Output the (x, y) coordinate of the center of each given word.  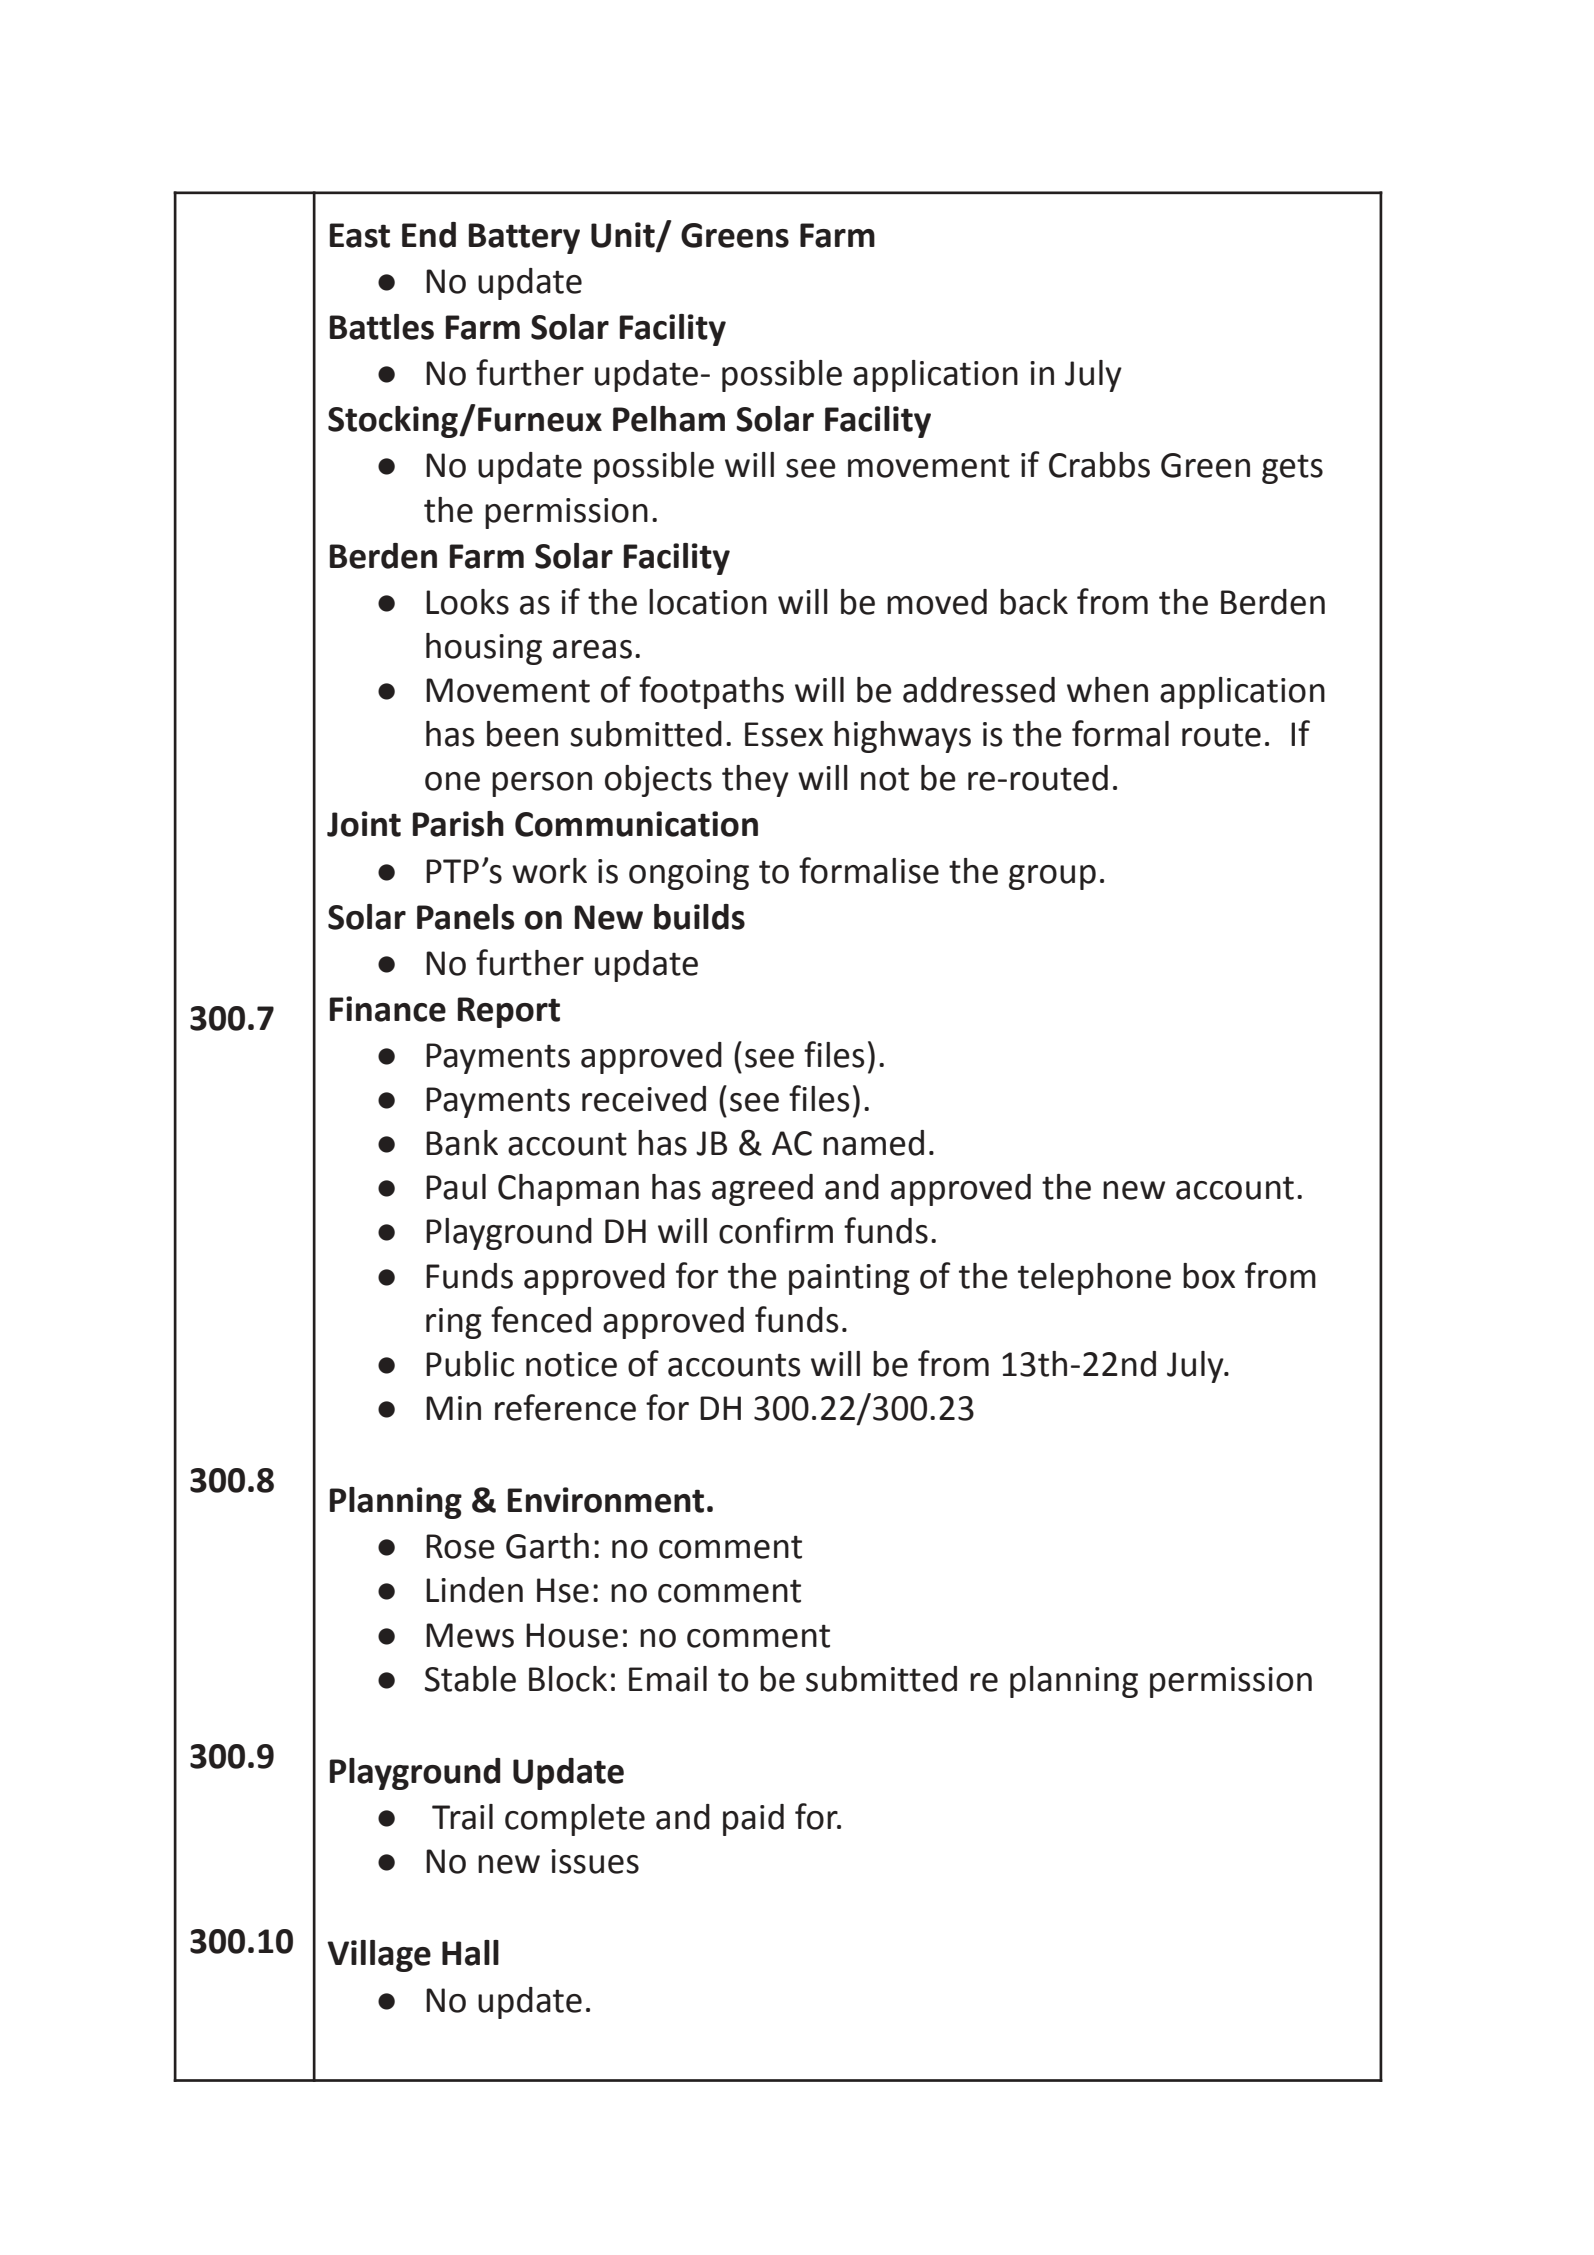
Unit (624, 236)
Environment (606, 1500)
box (1209, 1276)
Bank (462, 1143)
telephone (1094, 1279)
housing (484, 649)
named (873, 1143)
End (429, 235)
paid (753, 1820)
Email (668, 1679)
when (1107, 690)
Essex (784, 734)
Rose (460, 1546)
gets (1292, 469)
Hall (470, 1953)
